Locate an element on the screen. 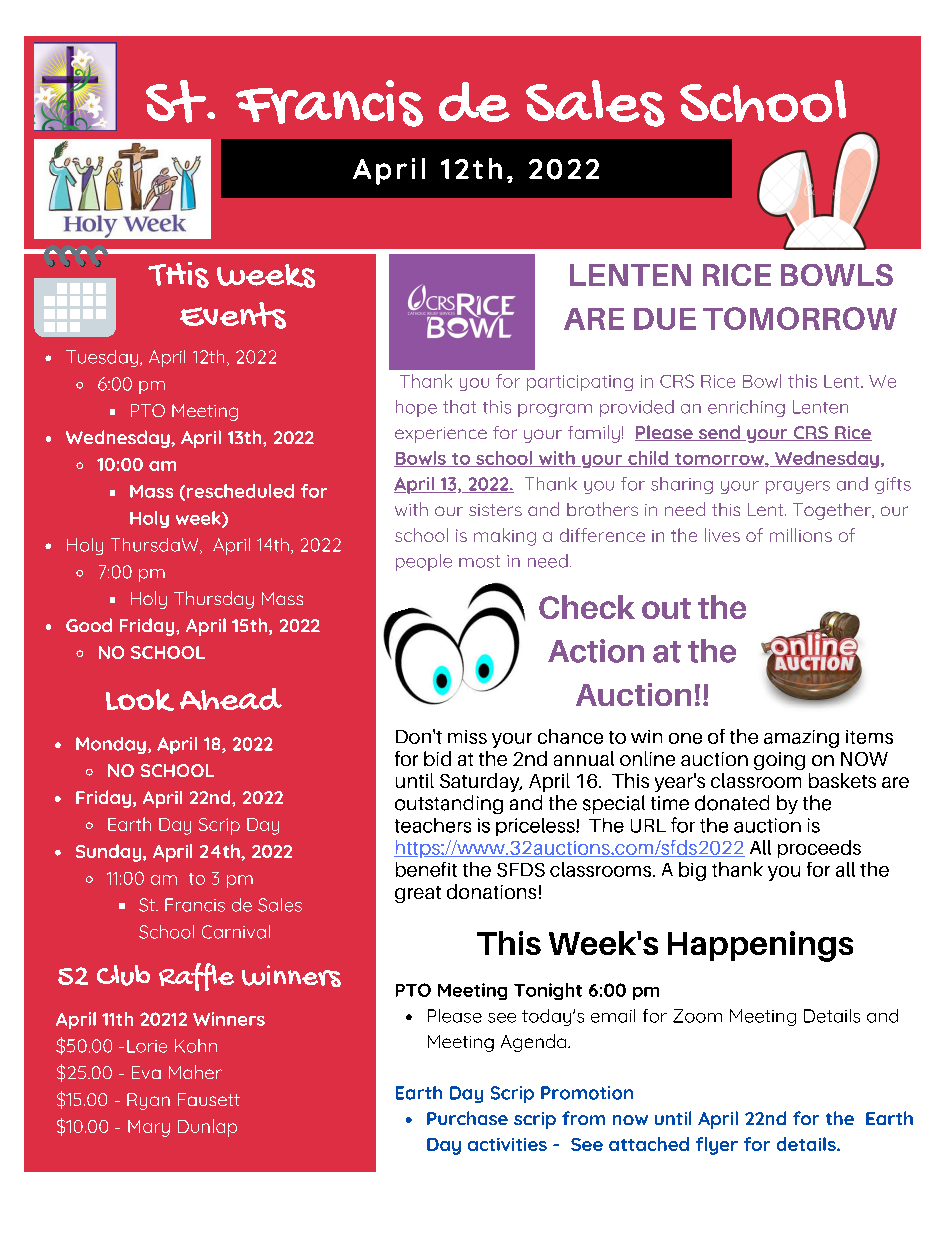 Image resolution: width=952 pixels, height=1233 pixels. participating is located at coordinates (580, 383).
